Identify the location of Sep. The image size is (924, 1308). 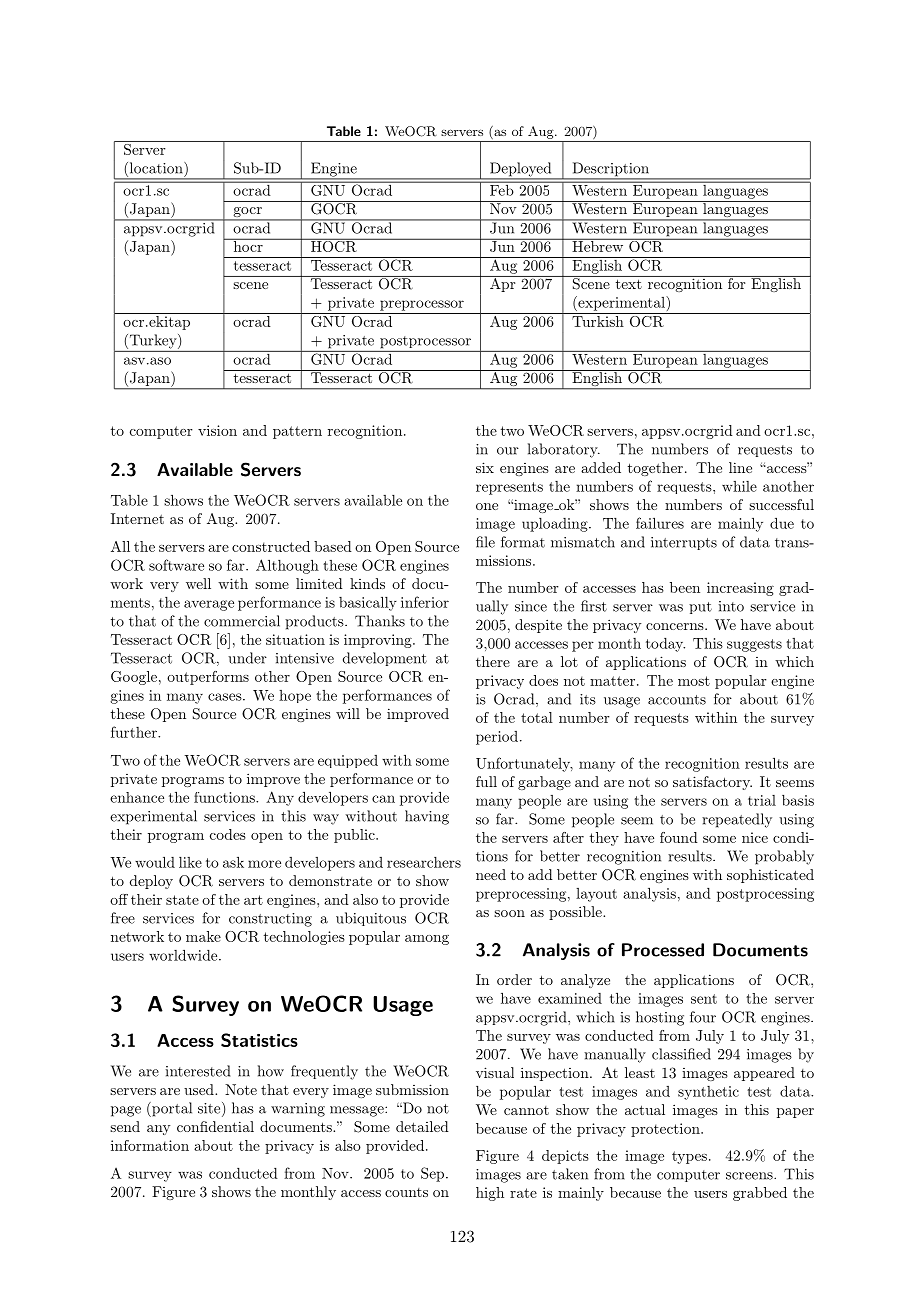
(434, 1174).
